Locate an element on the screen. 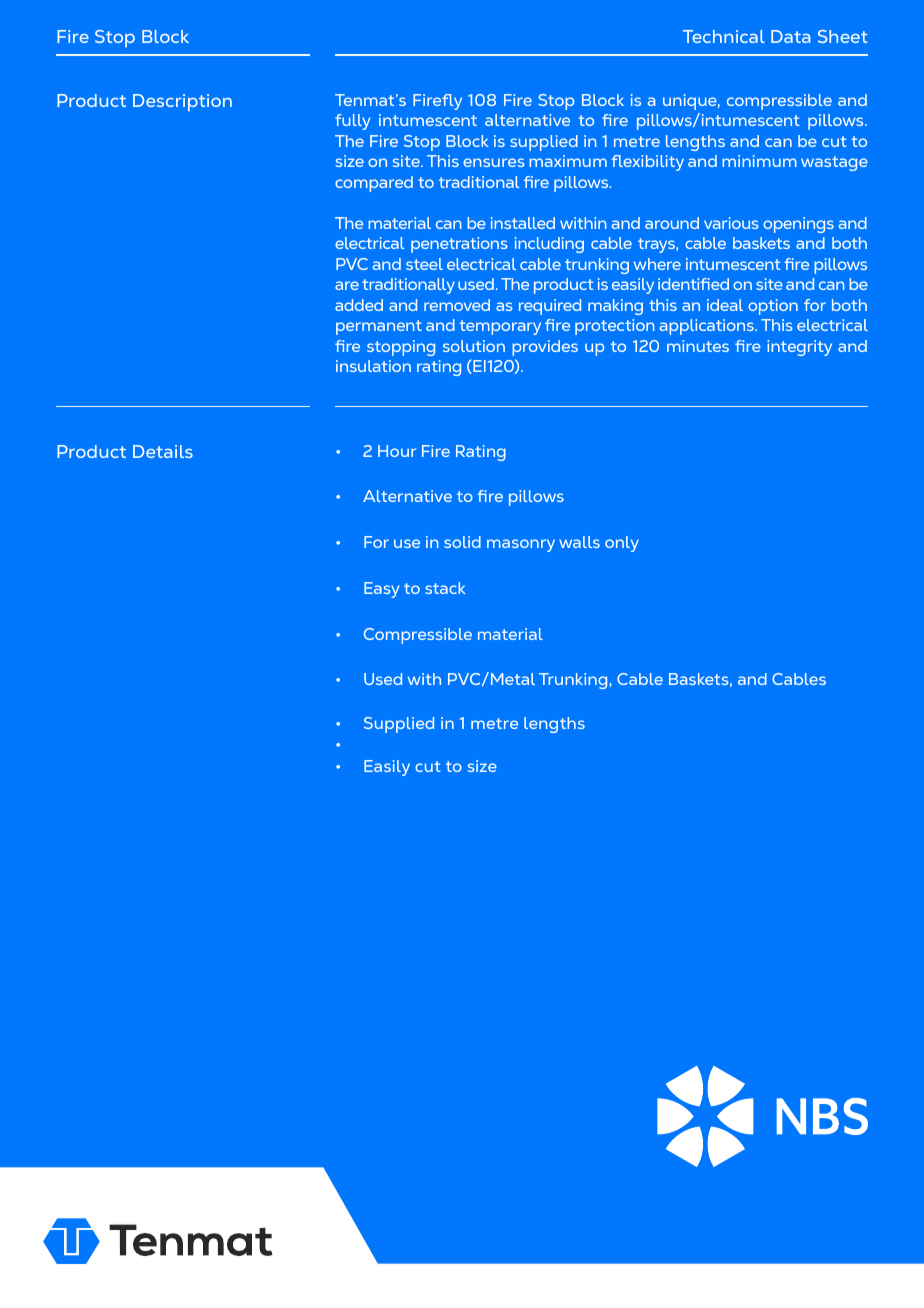 The width and height of the screenshot is (924, 1308). Easy is located at coordinates (381, 590).
